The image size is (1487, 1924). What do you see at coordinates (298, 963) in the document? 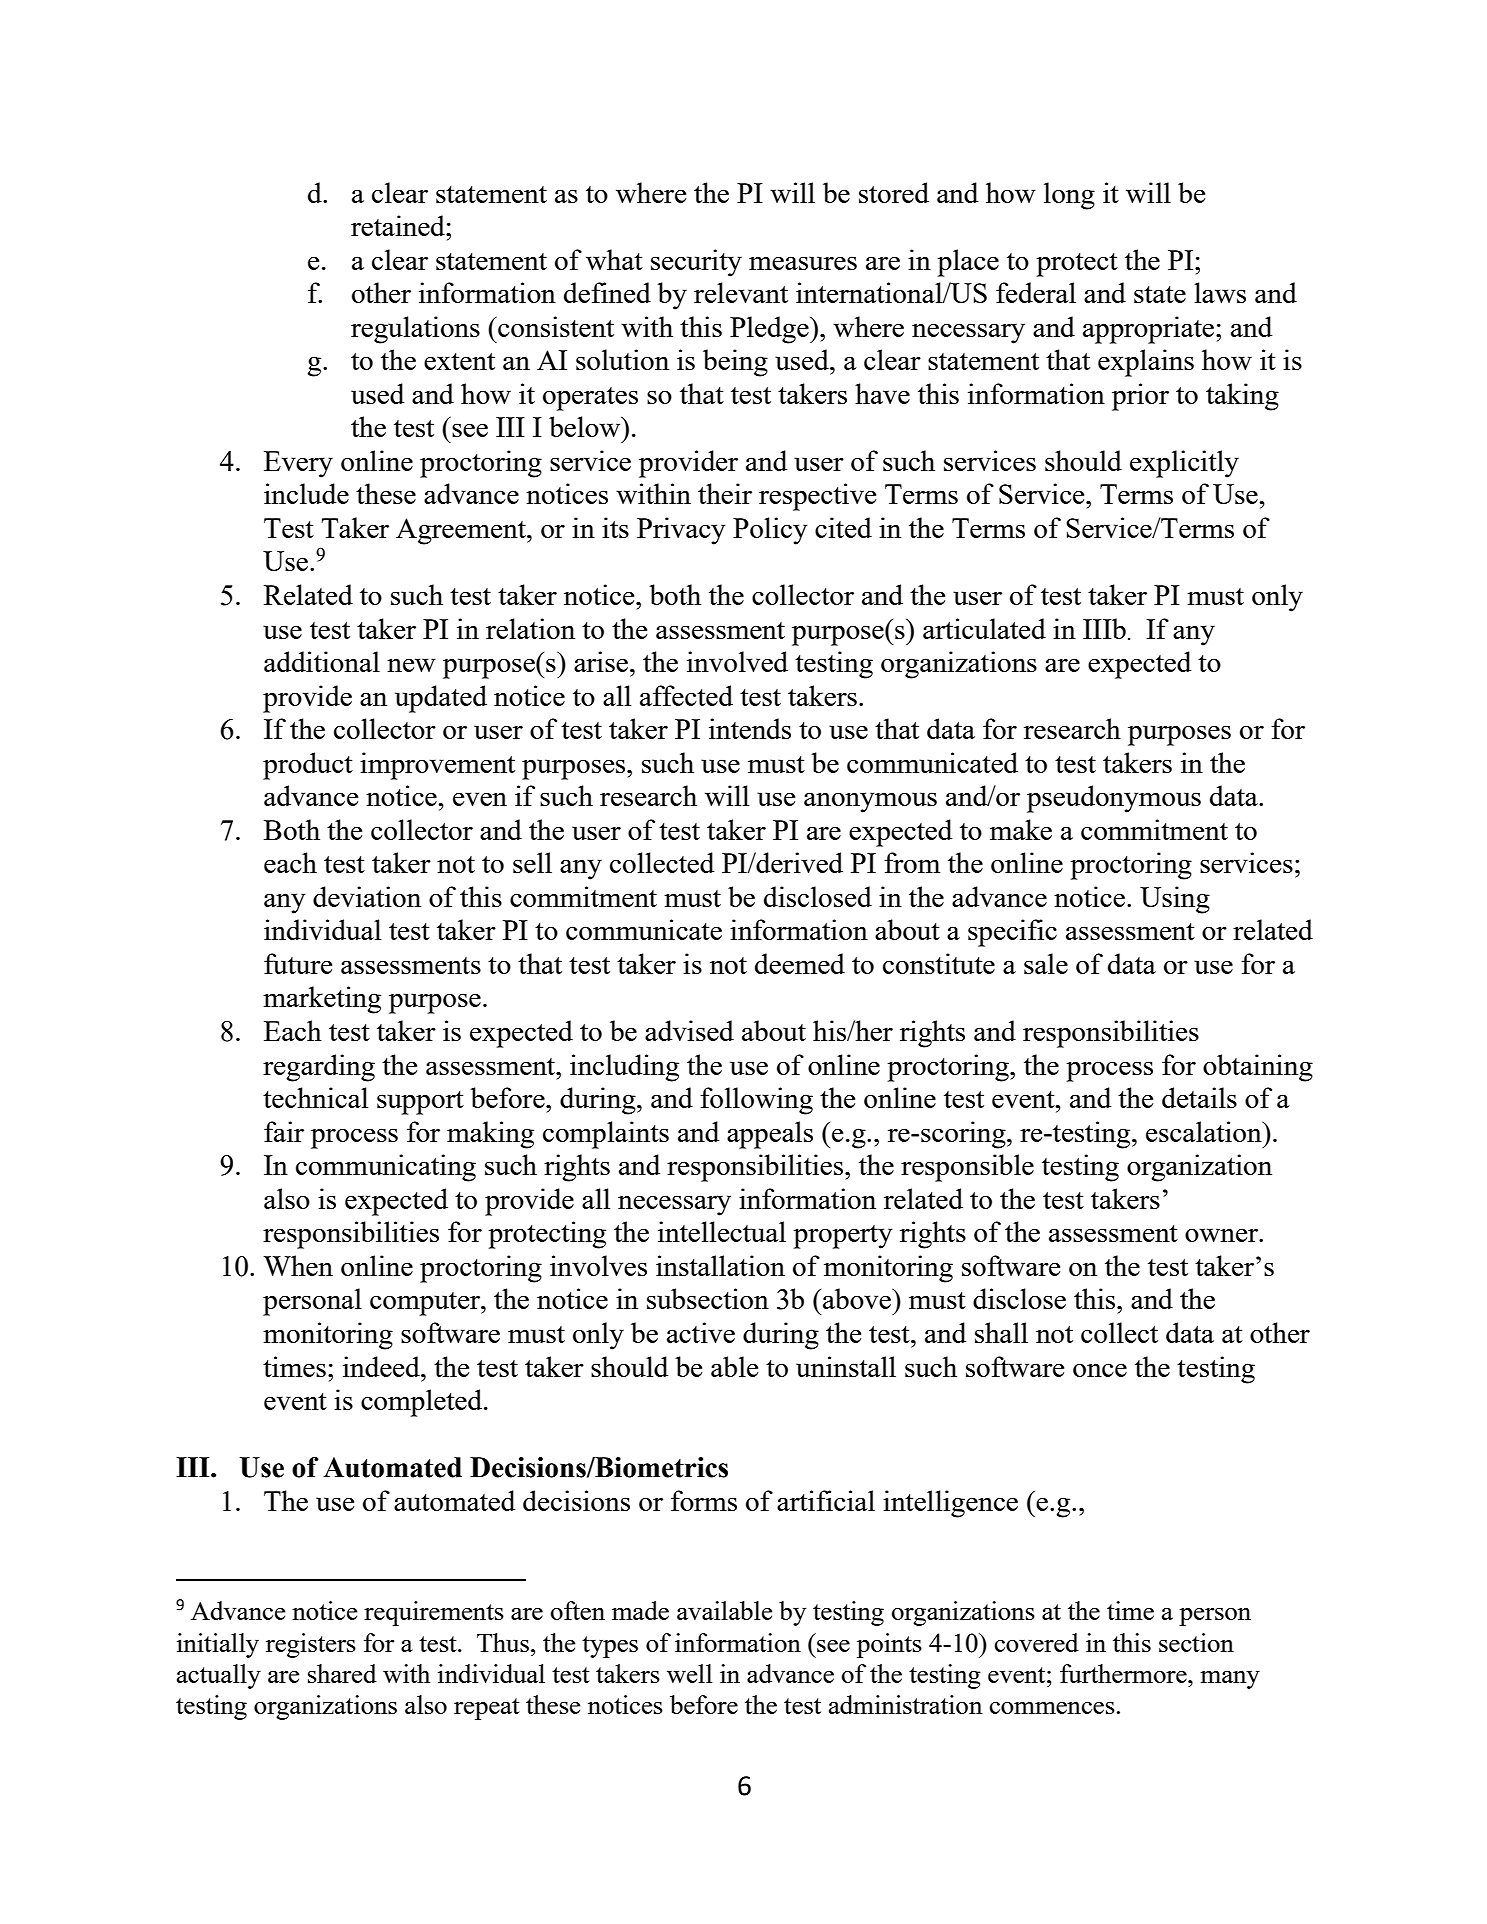
I see `future` at bounding box center [298, 963].
